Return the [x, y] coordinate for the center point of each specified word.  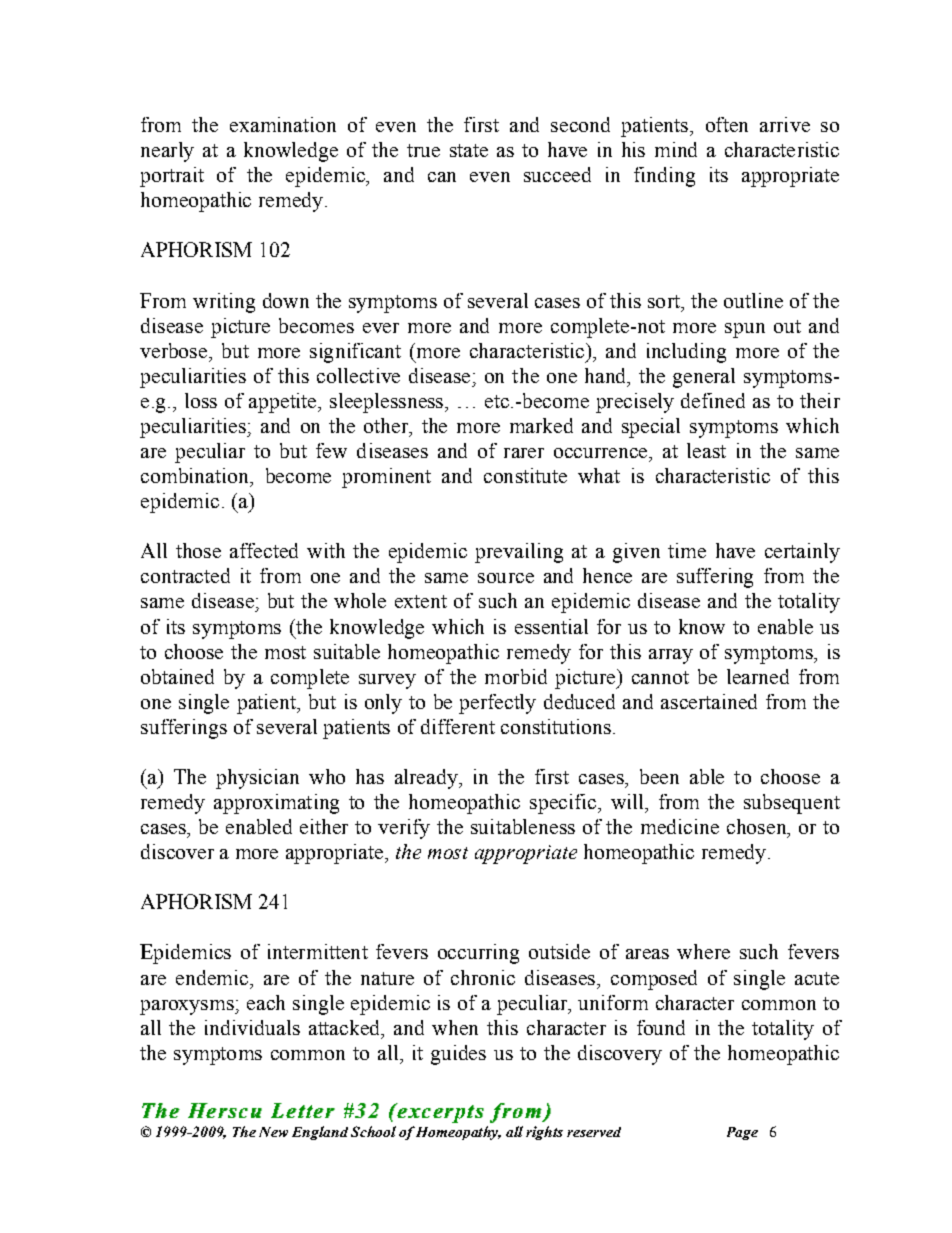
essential [551, 626]
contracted [185, 575]
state [469, 150]
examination [283, 124]
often [727, 124]
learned [758, 676]
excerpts [439, 1113]
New [273, 1132]
